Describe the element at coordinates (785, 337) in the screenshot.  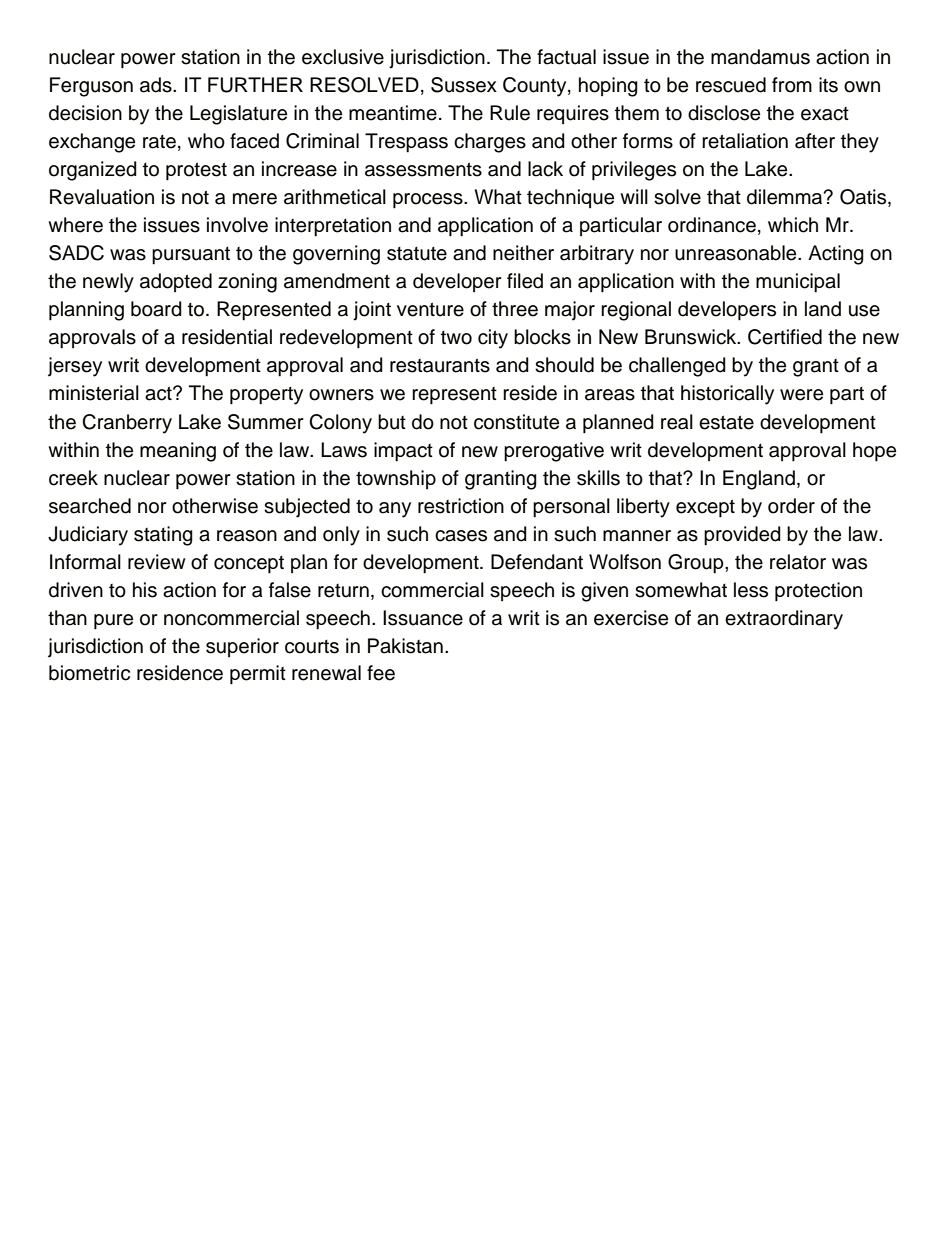
I see `Certified` at that location.
